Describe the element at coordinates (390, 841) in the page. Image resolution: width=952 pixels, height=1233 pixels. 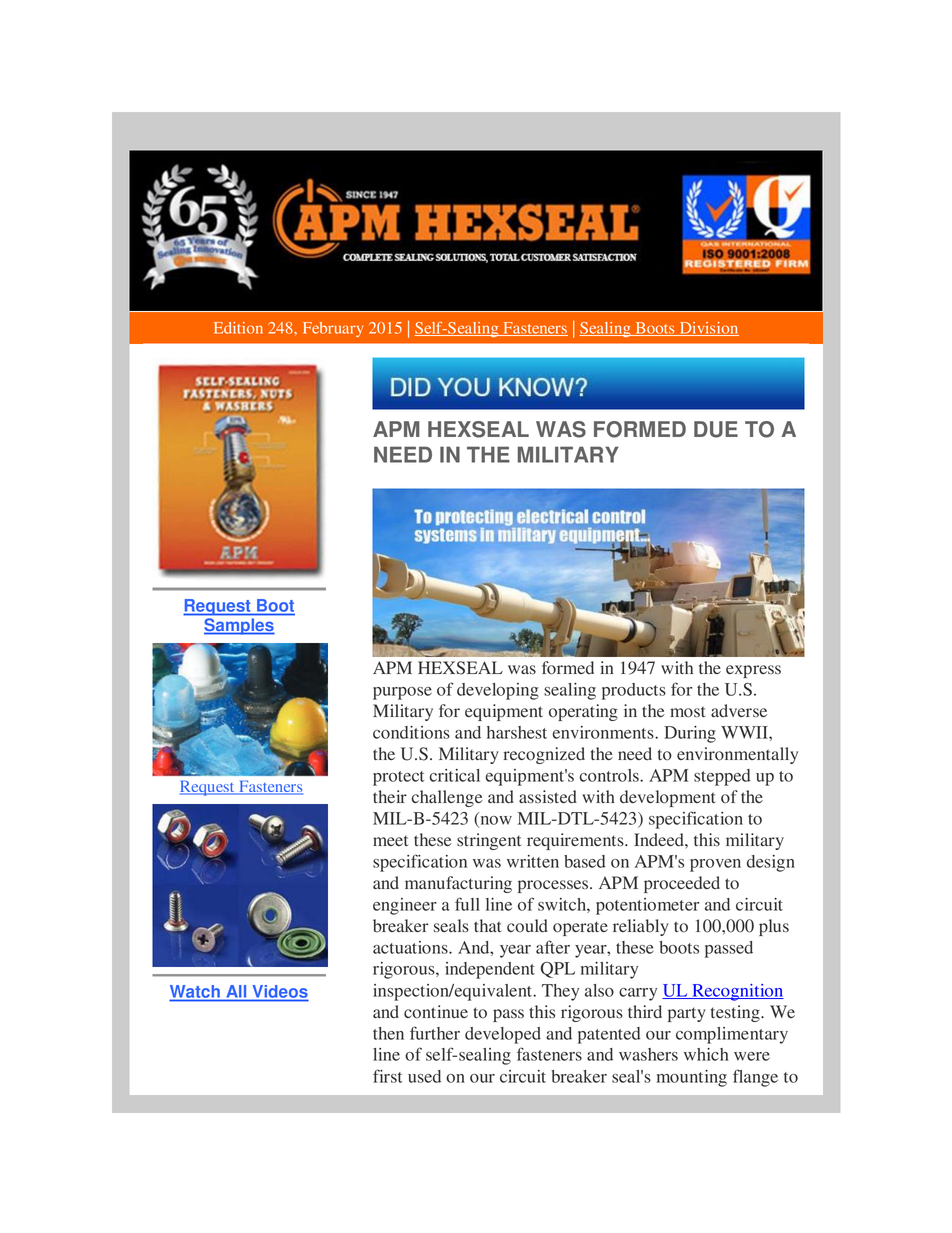
I see `meet` at that location.
